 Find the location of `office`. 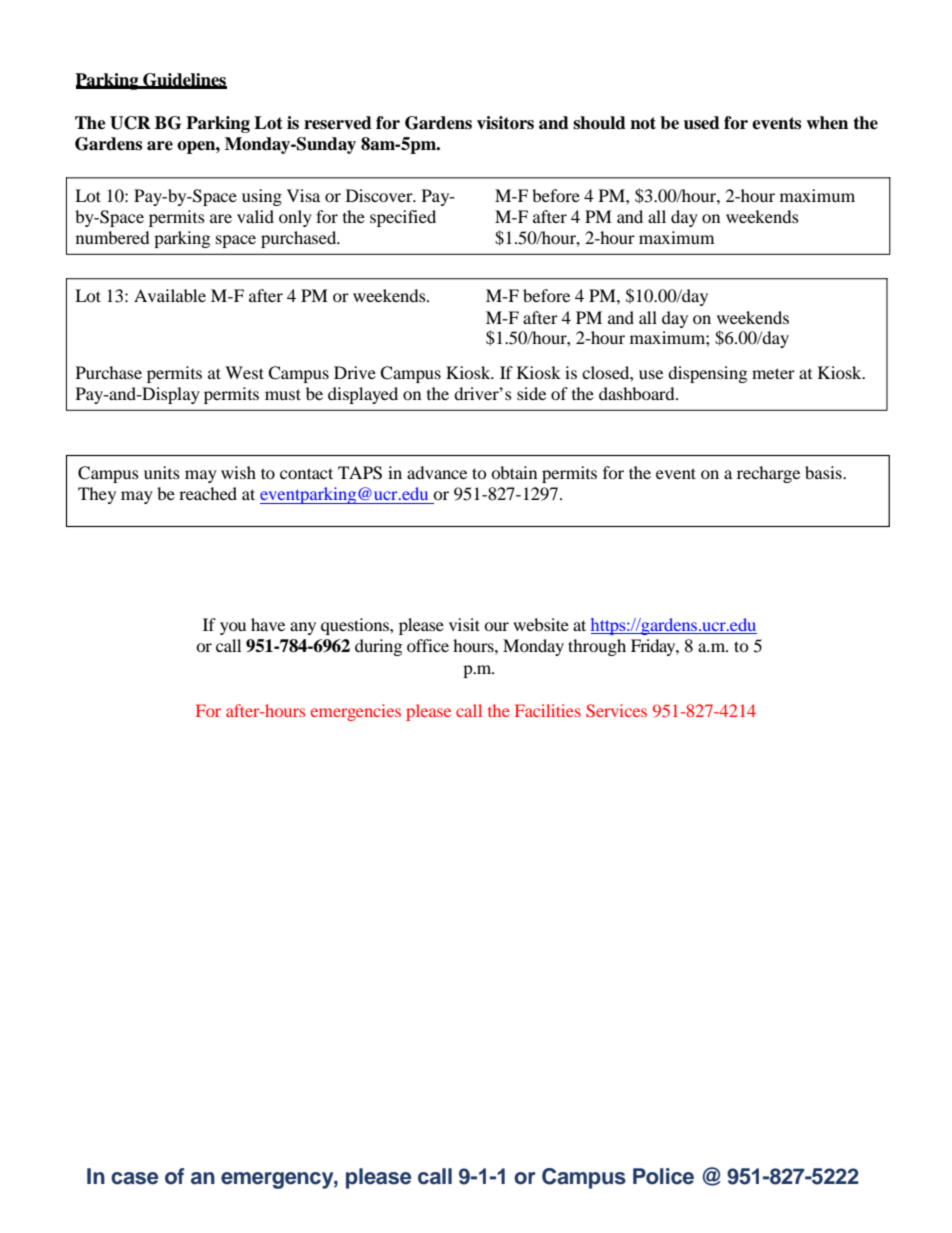

office is located at coordinates (428, 645).
